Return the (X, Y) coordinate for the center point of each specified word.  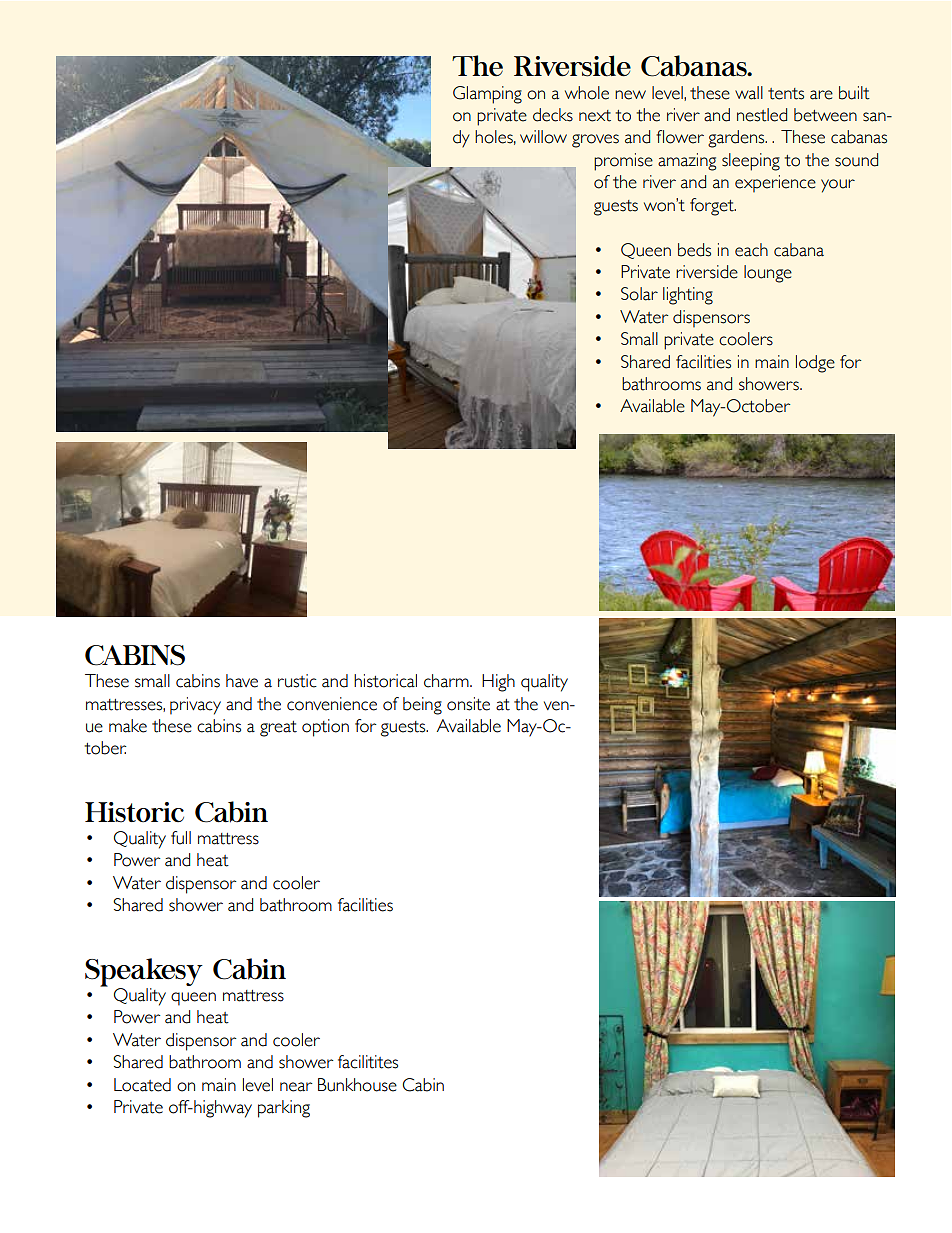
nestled (762, 115)
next (595, 116)
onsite (468, 704)
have (242, 681)
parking (284, 1109)
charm (447, 681)
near (296, 1087)
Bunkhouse (357, 1085)
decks (553, 115)
